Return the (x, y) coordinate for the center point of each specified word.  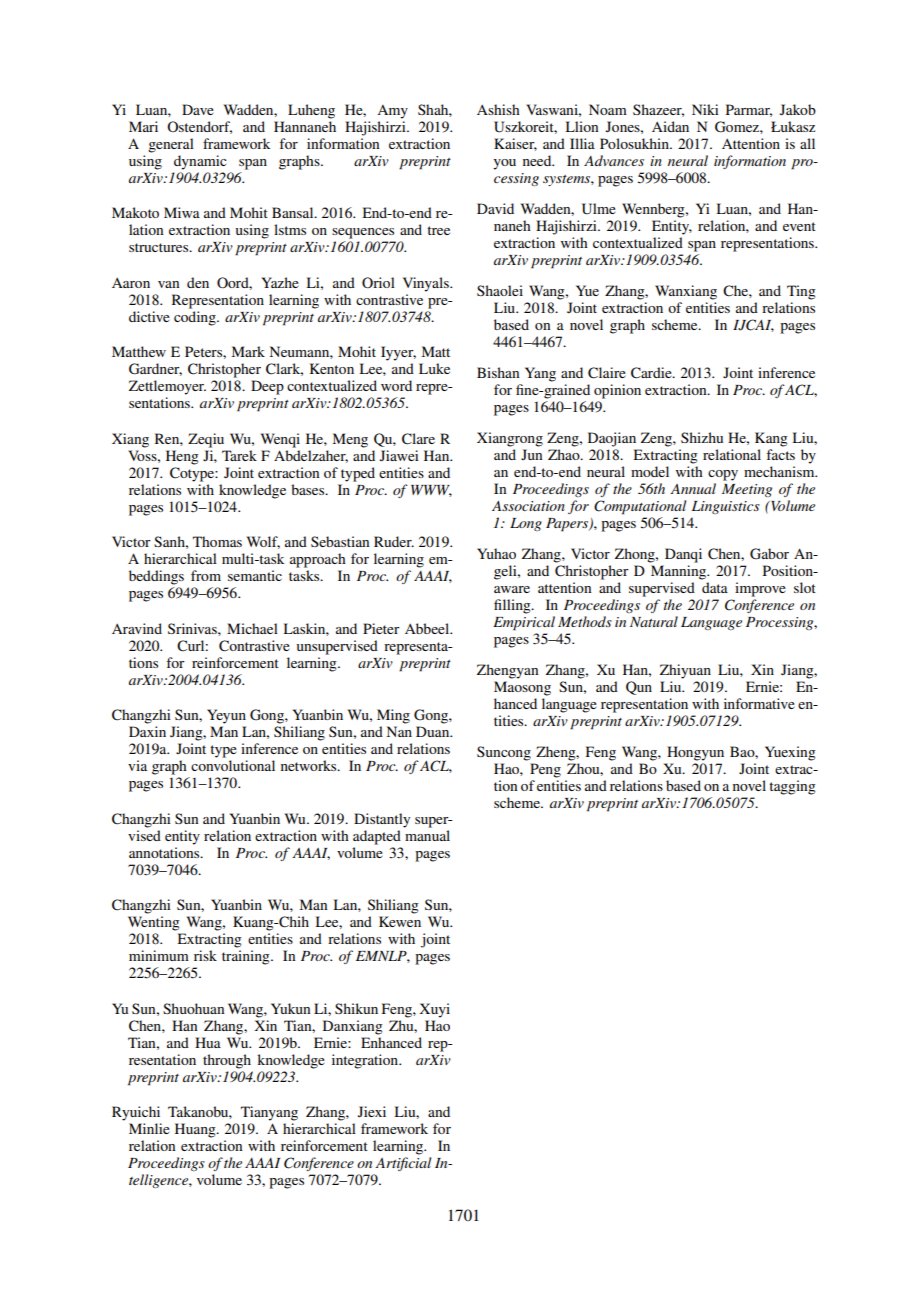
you (504, 164)
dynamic (200, 162)
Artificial (403, 1164)
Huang (196, 1130)
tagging (792, 787)
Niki (705, 109)
